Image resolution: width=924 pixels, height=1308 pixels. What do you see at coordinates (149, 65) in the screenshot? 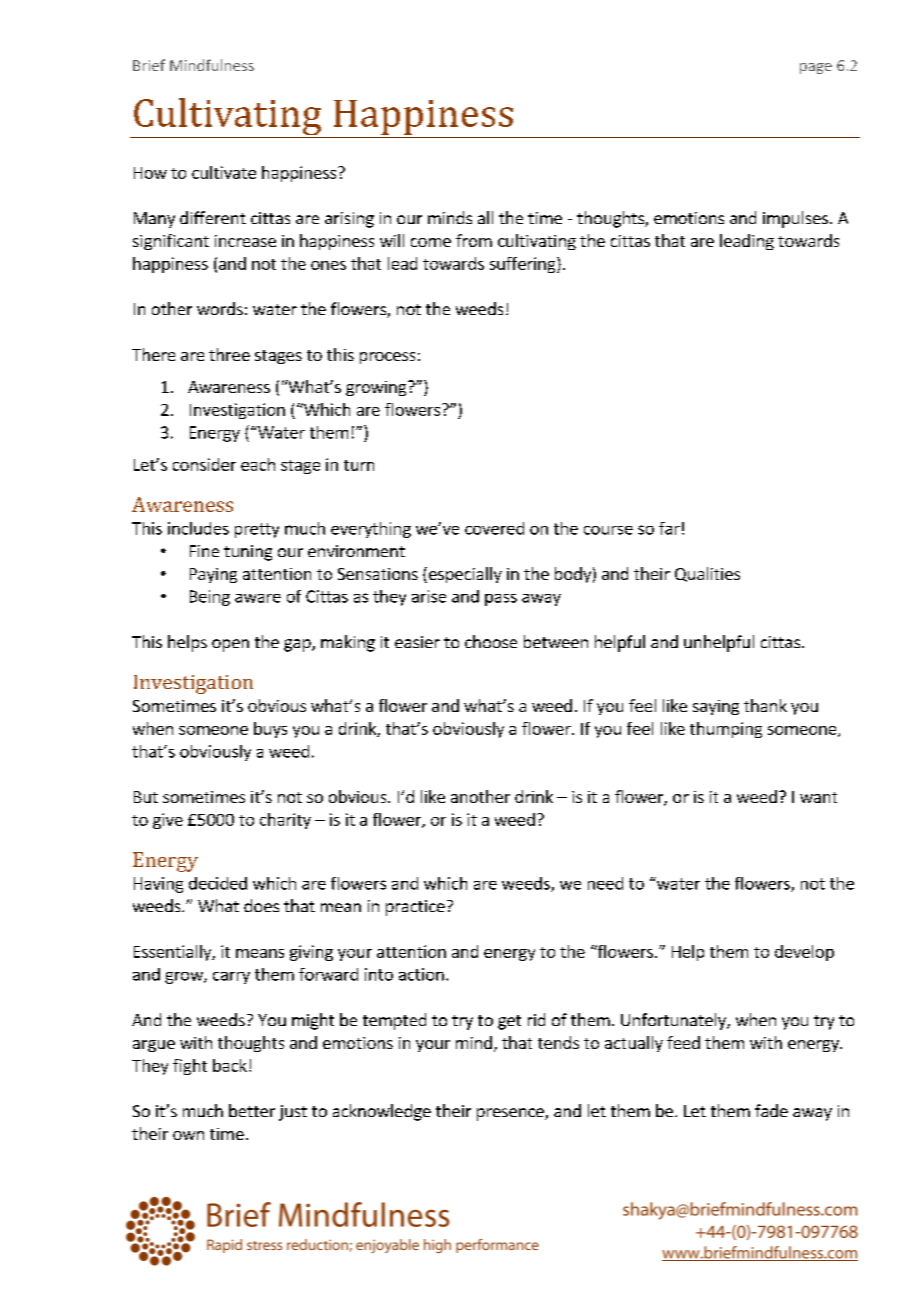
I see `Brief` at bounding box center [149, 65].
